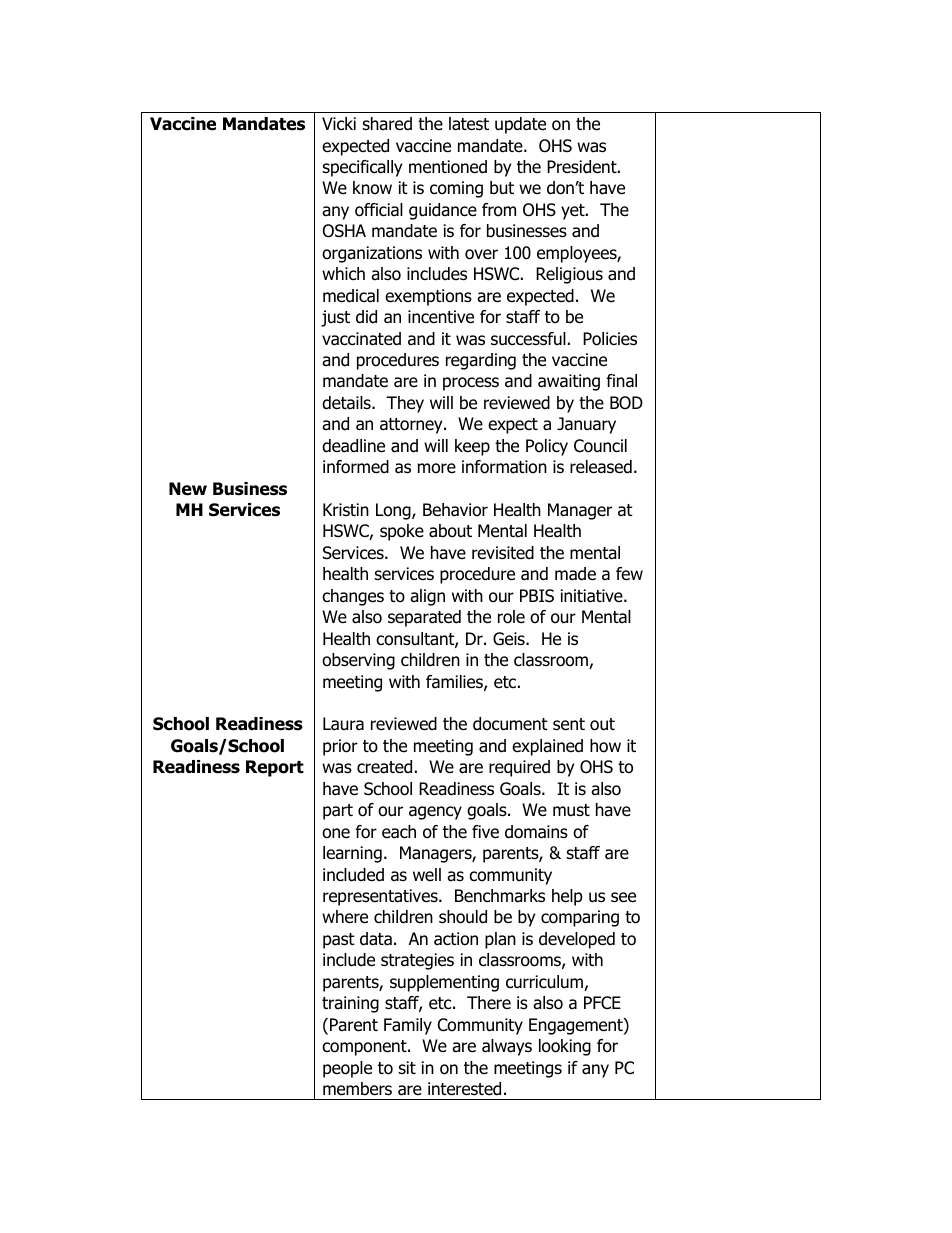  I want to click on changes, so click(353, 597).
